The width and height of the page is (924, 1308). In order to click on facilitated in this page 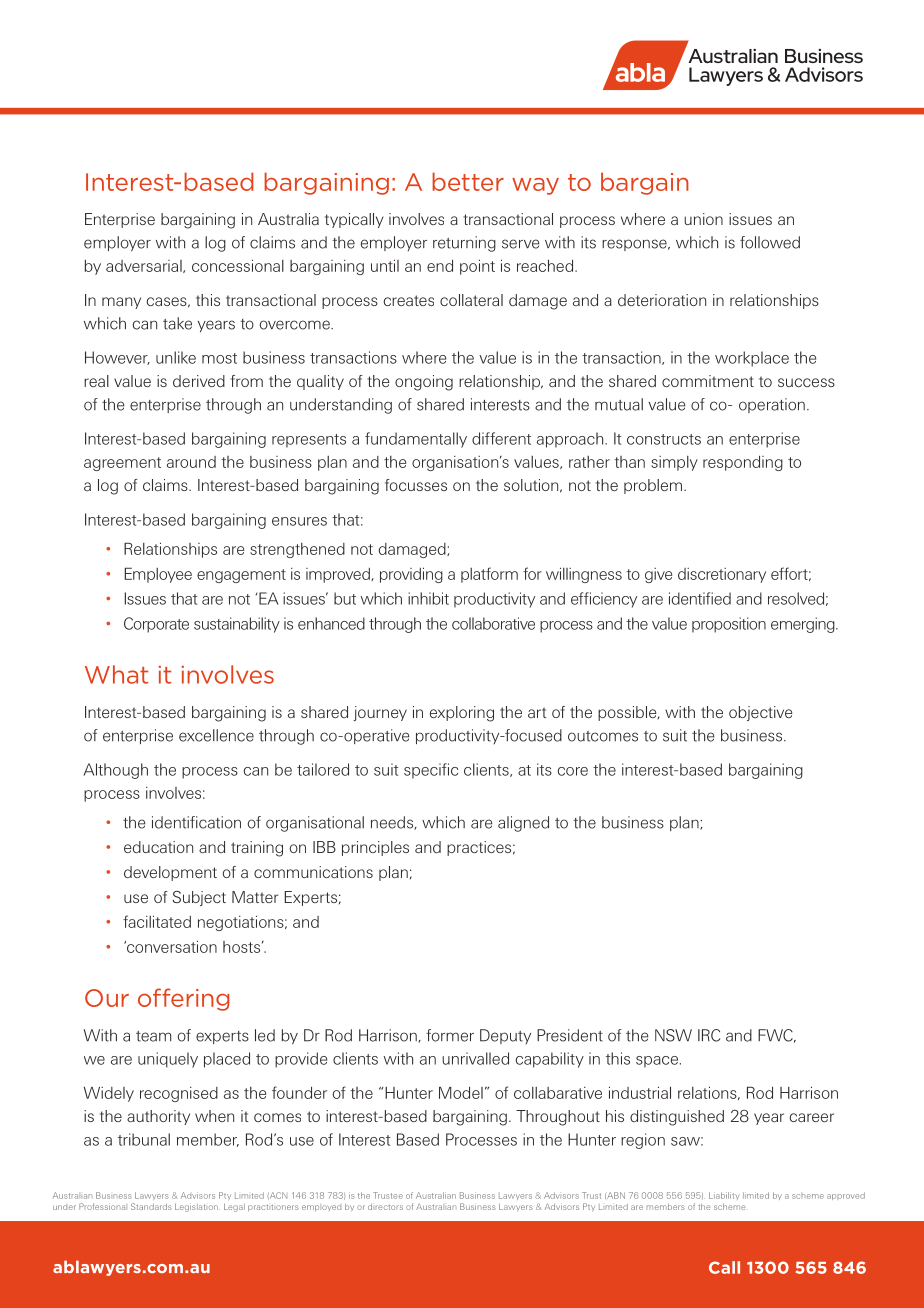, I will do `click(157, 921)`.
